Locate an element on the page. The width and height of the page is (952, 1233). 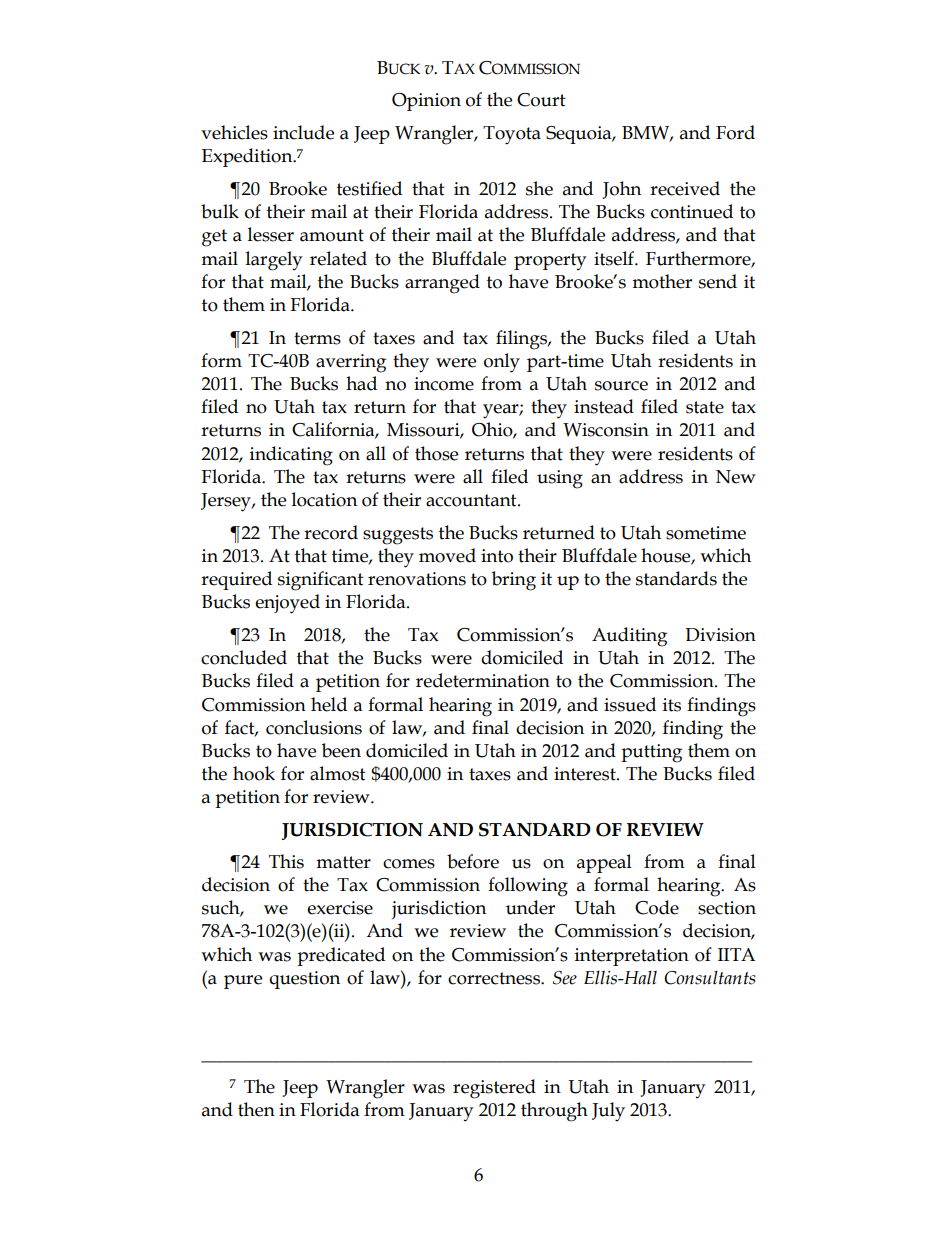
state is located at coordinates (705, 407).
